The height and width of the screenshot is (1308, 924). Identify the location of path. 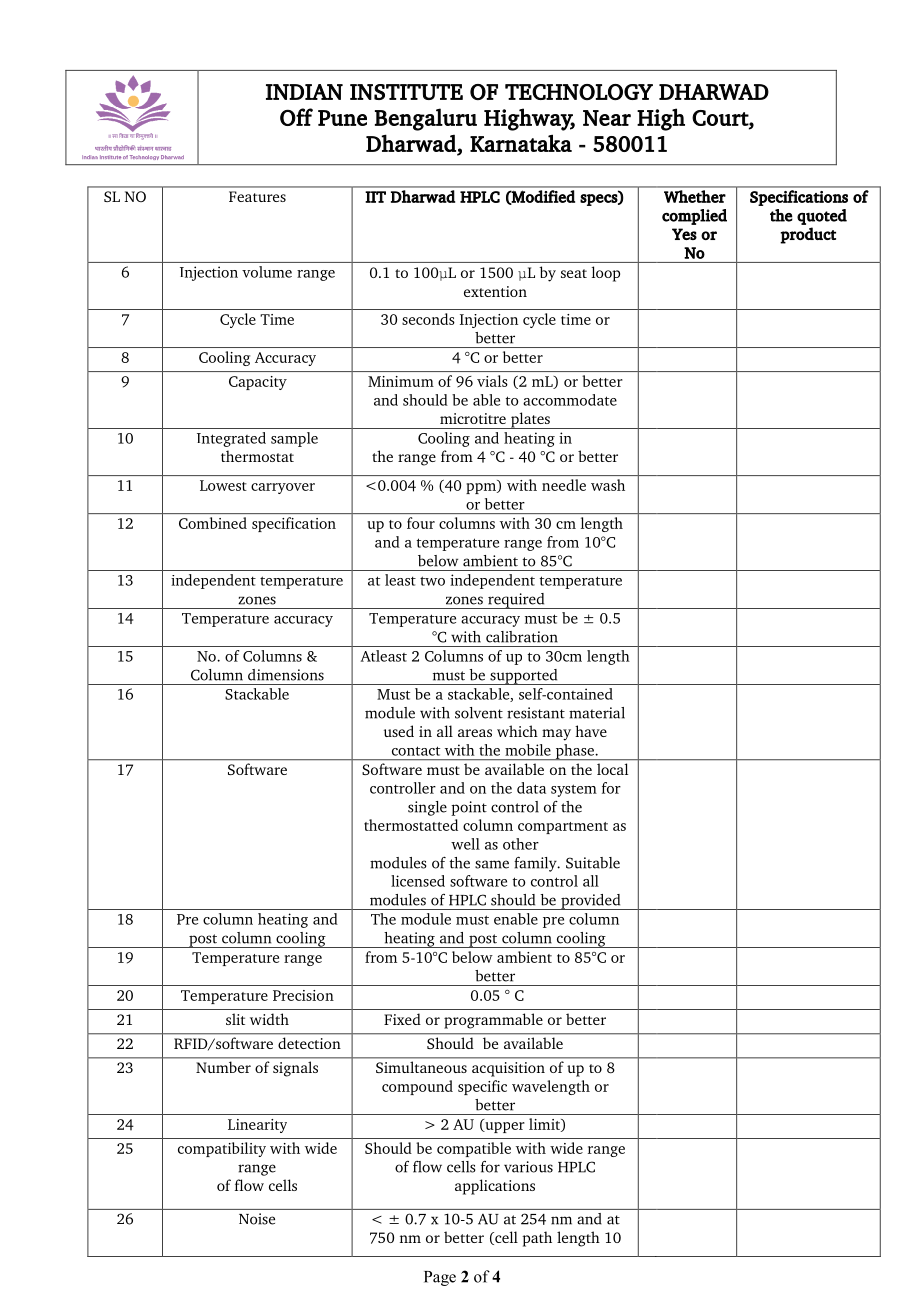
(537, 1239).
